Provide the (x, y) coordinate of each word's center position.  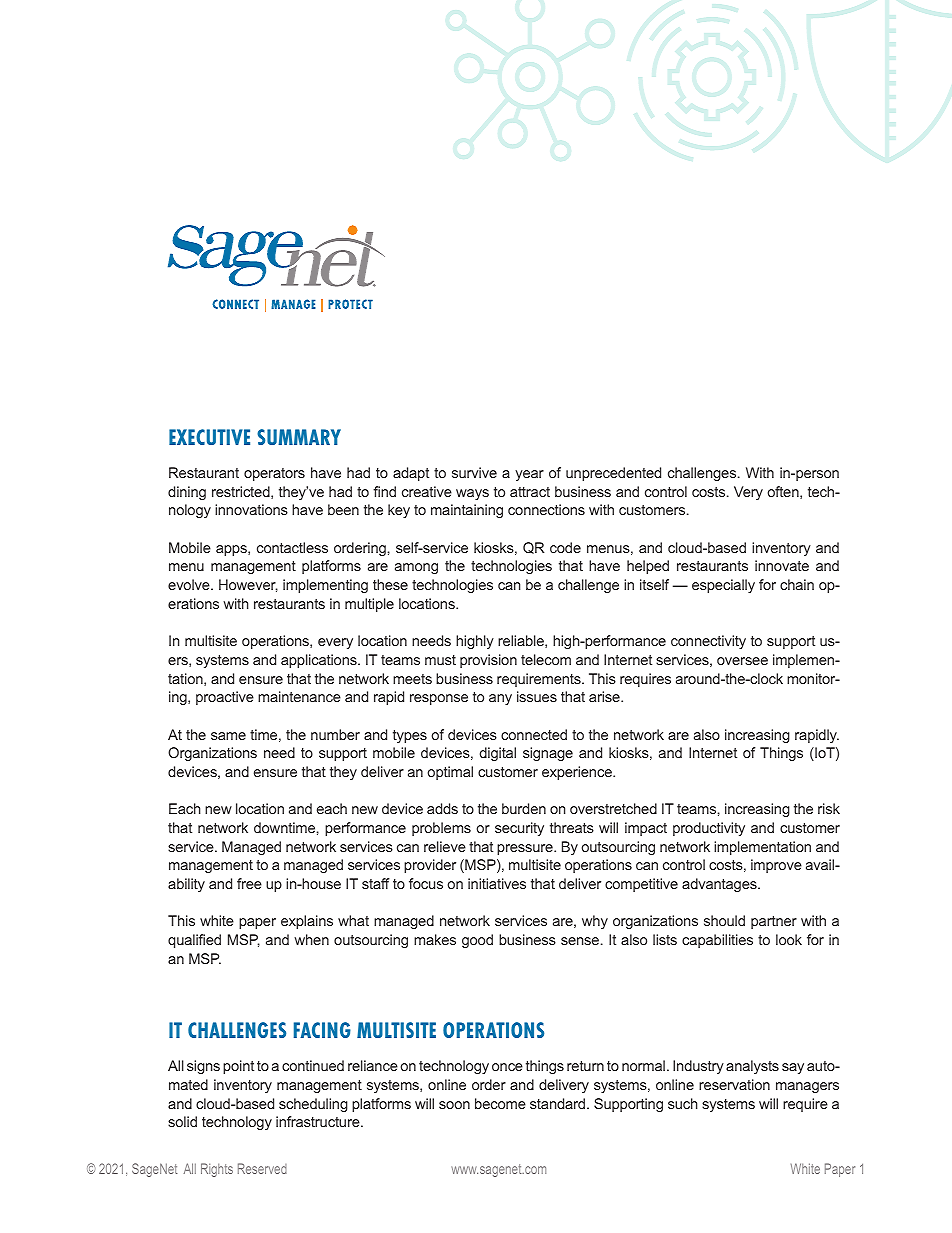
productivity (709, 829)
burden (524, 808)
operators (274, 474)
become (500, 1103)
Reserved (262, 1168)
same (228, 736)
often (784, 492)
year (529, 475)
